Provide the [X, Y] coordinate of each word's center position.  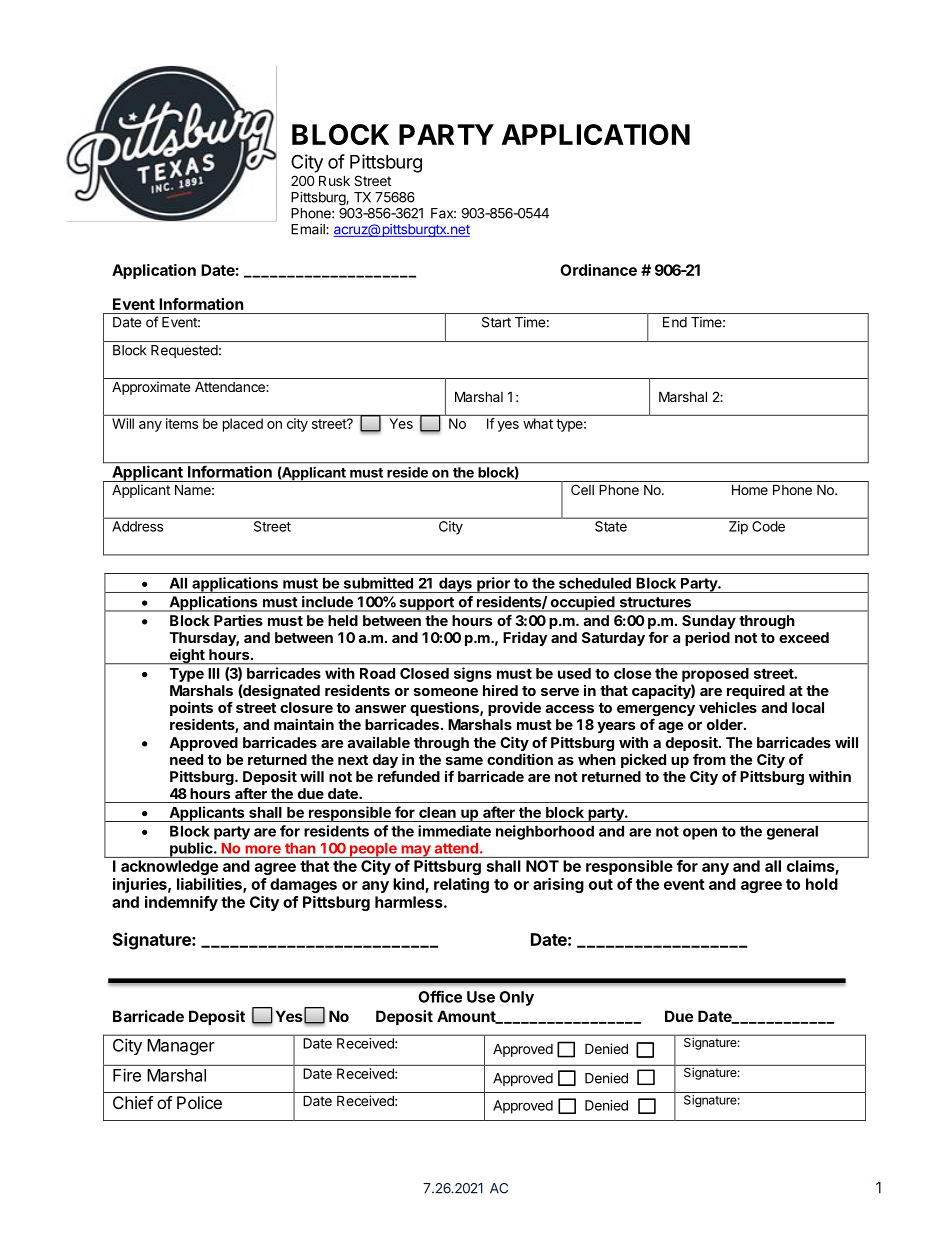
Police [199, 1102]
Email [309, 229]
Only [516, 998]
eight [187, 656]
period [707, 638]
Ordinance [598, 270]
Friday [525, 638]
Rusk [334, 180]
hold [822, 884]
